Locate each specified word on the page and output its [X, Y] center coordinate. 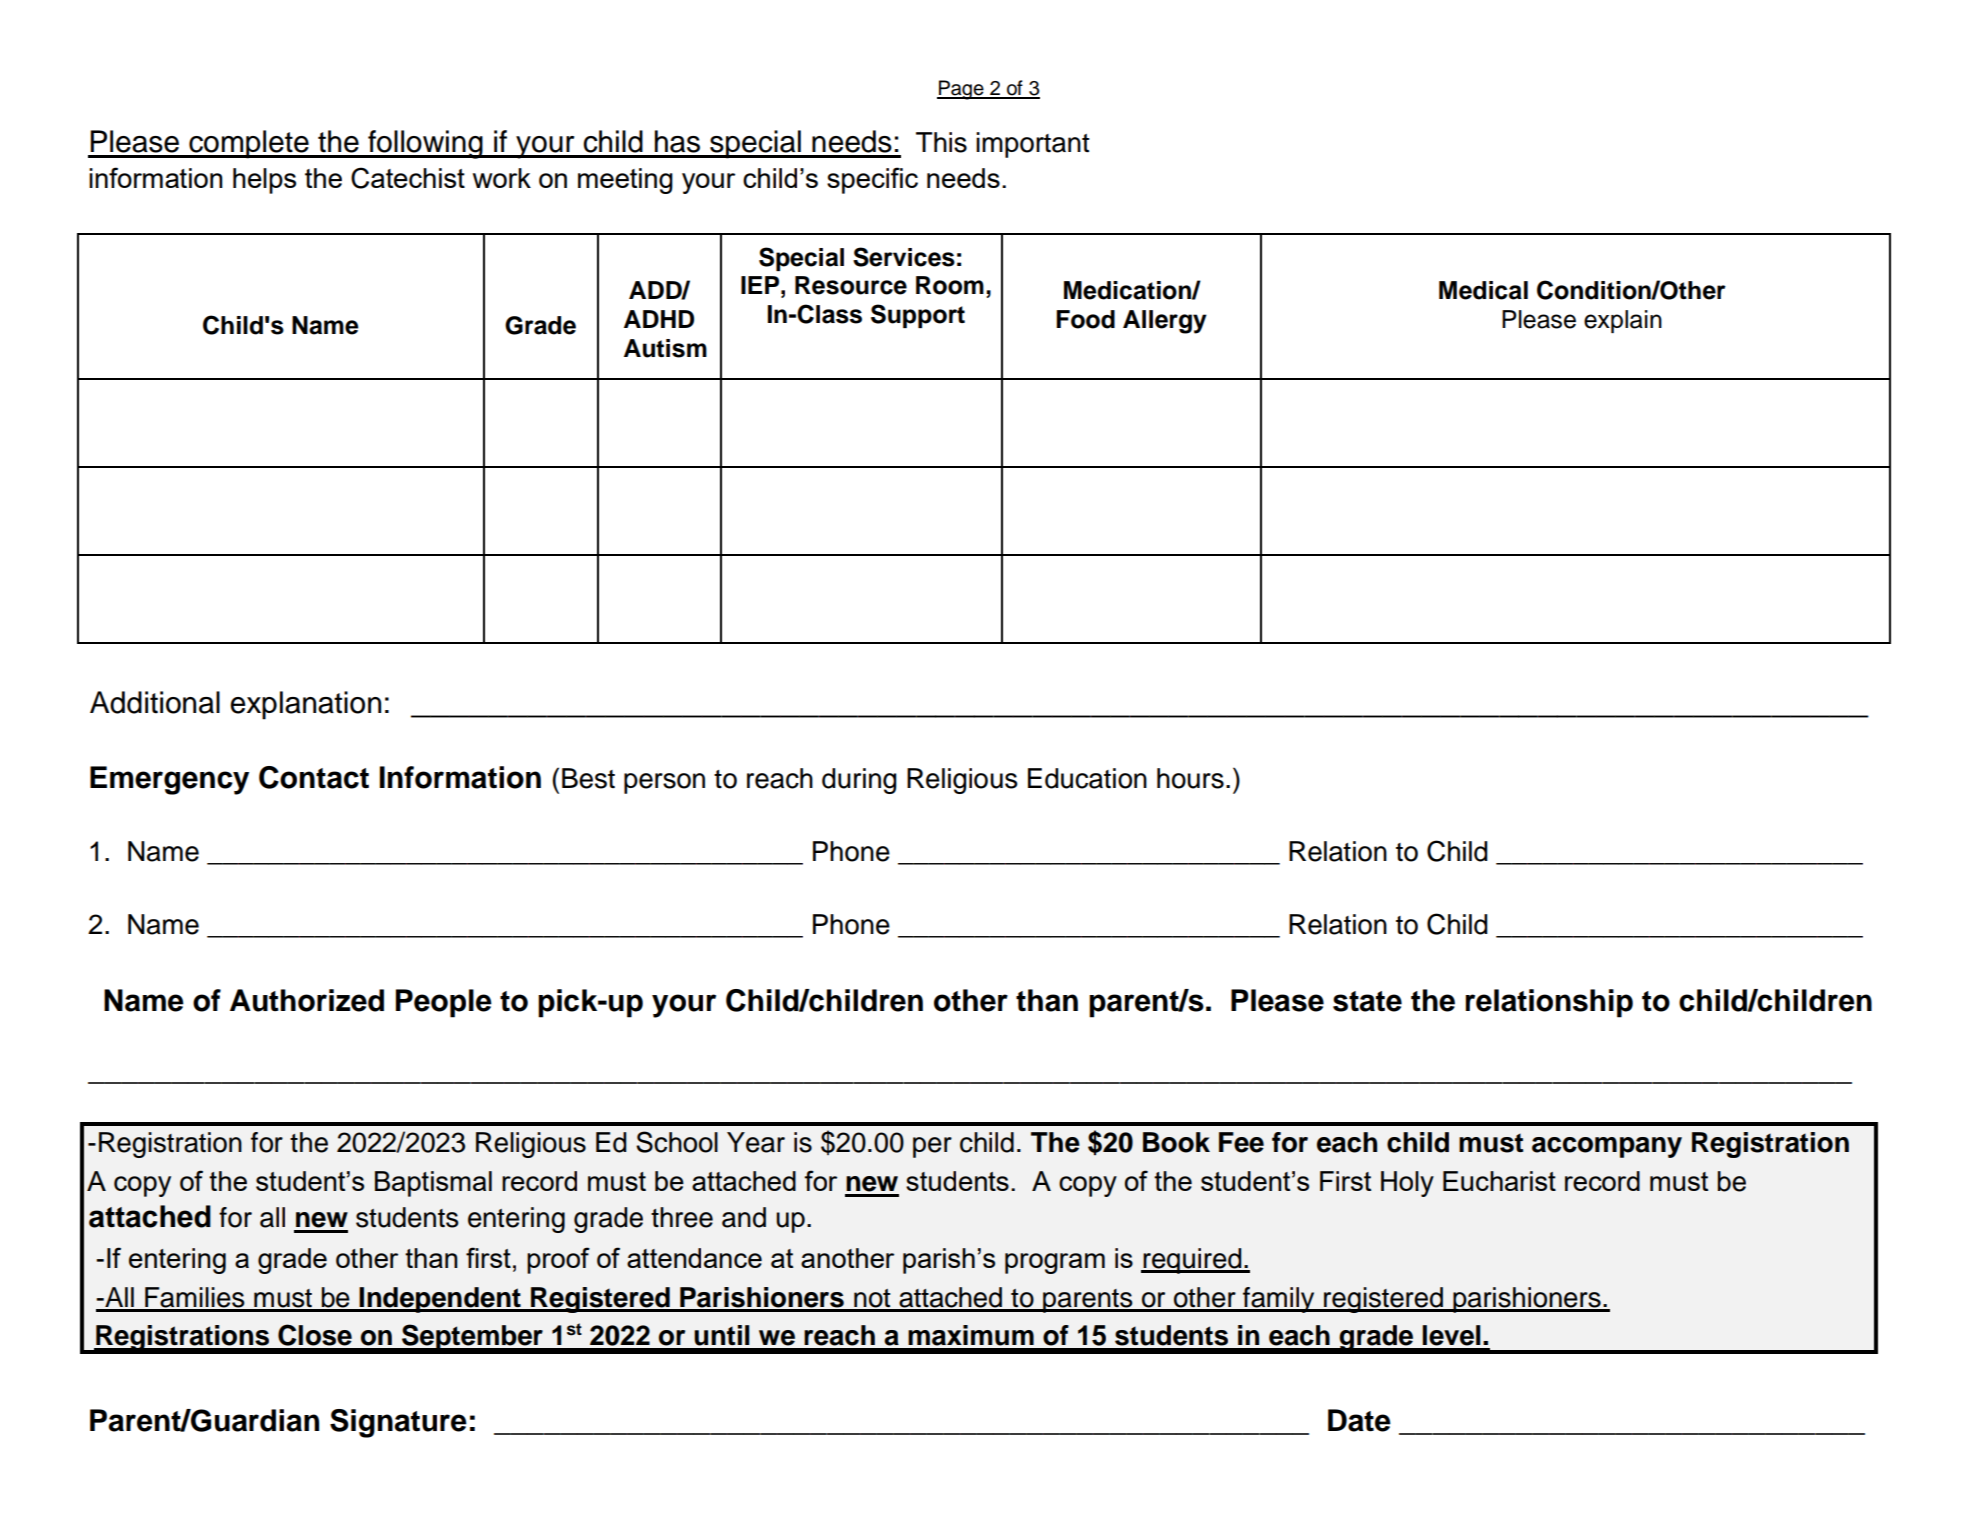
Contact [314, 777]
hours [1190, 778]
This [941, 142]
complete [249, 144]
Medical [1483, 290]
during [859, 781]
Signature [398, 1423]
